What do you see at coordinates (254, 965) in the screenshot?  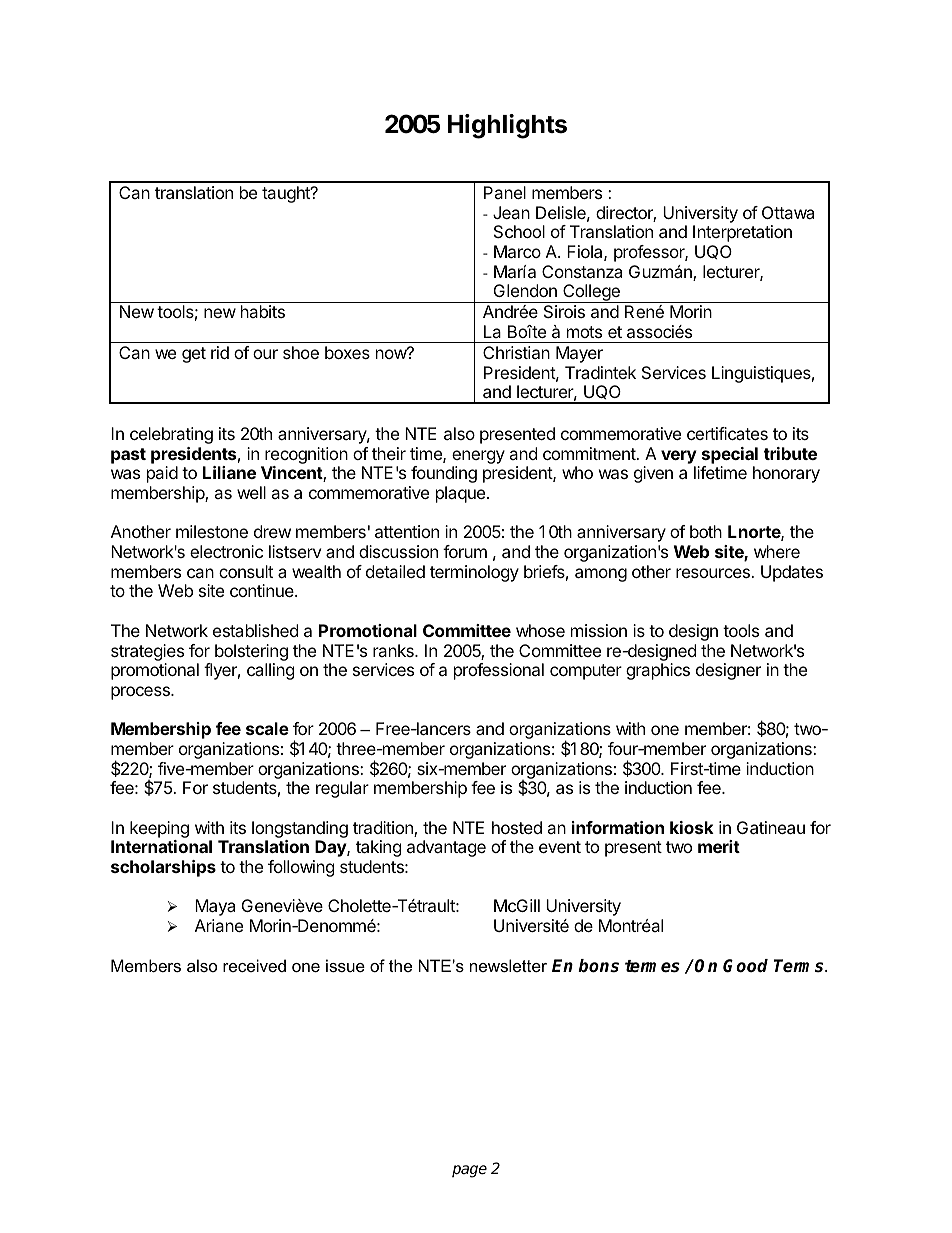 I see `received` at bounding box center [254, 965].
